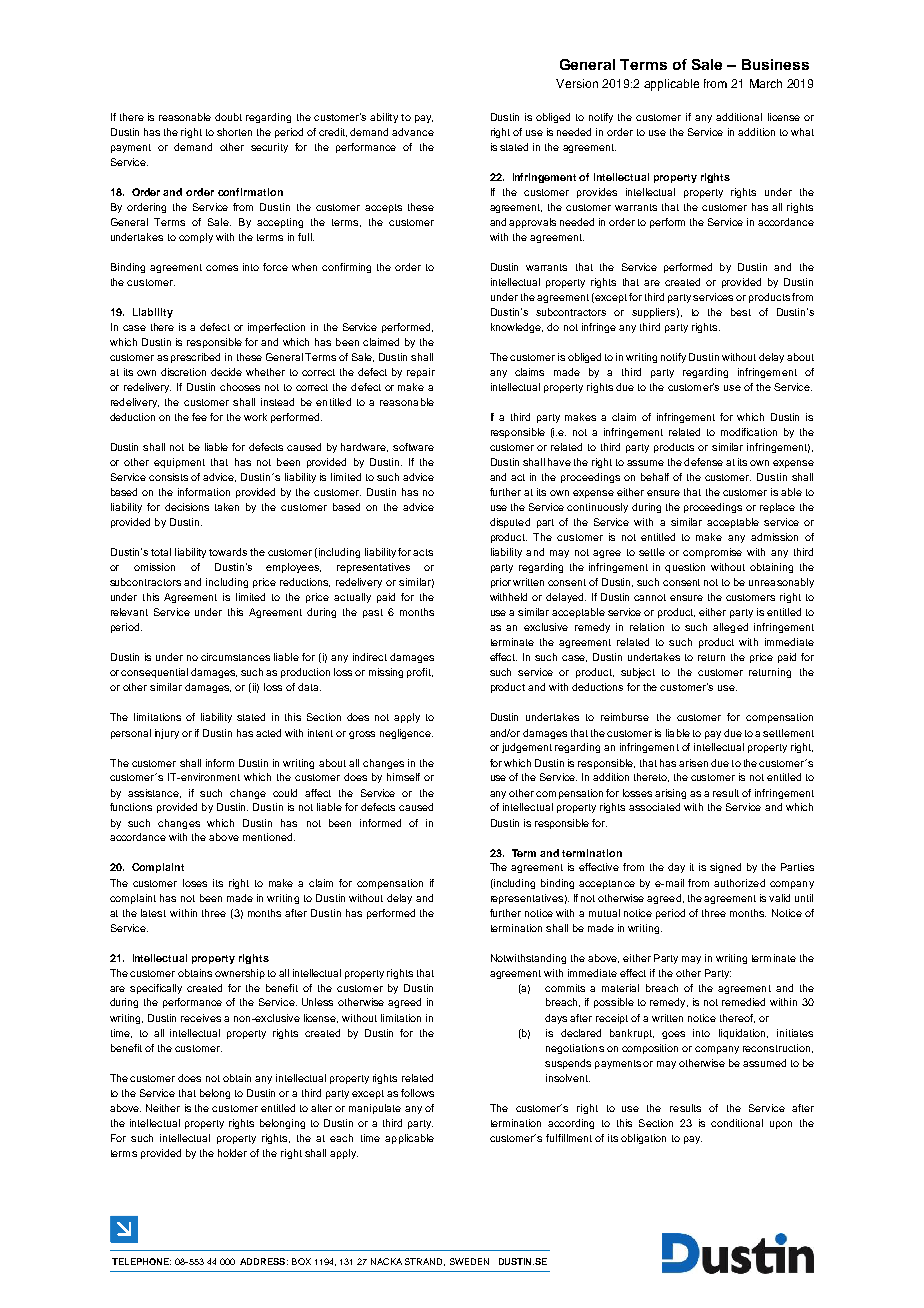  I want to click on ownership, so click(240, 974).
